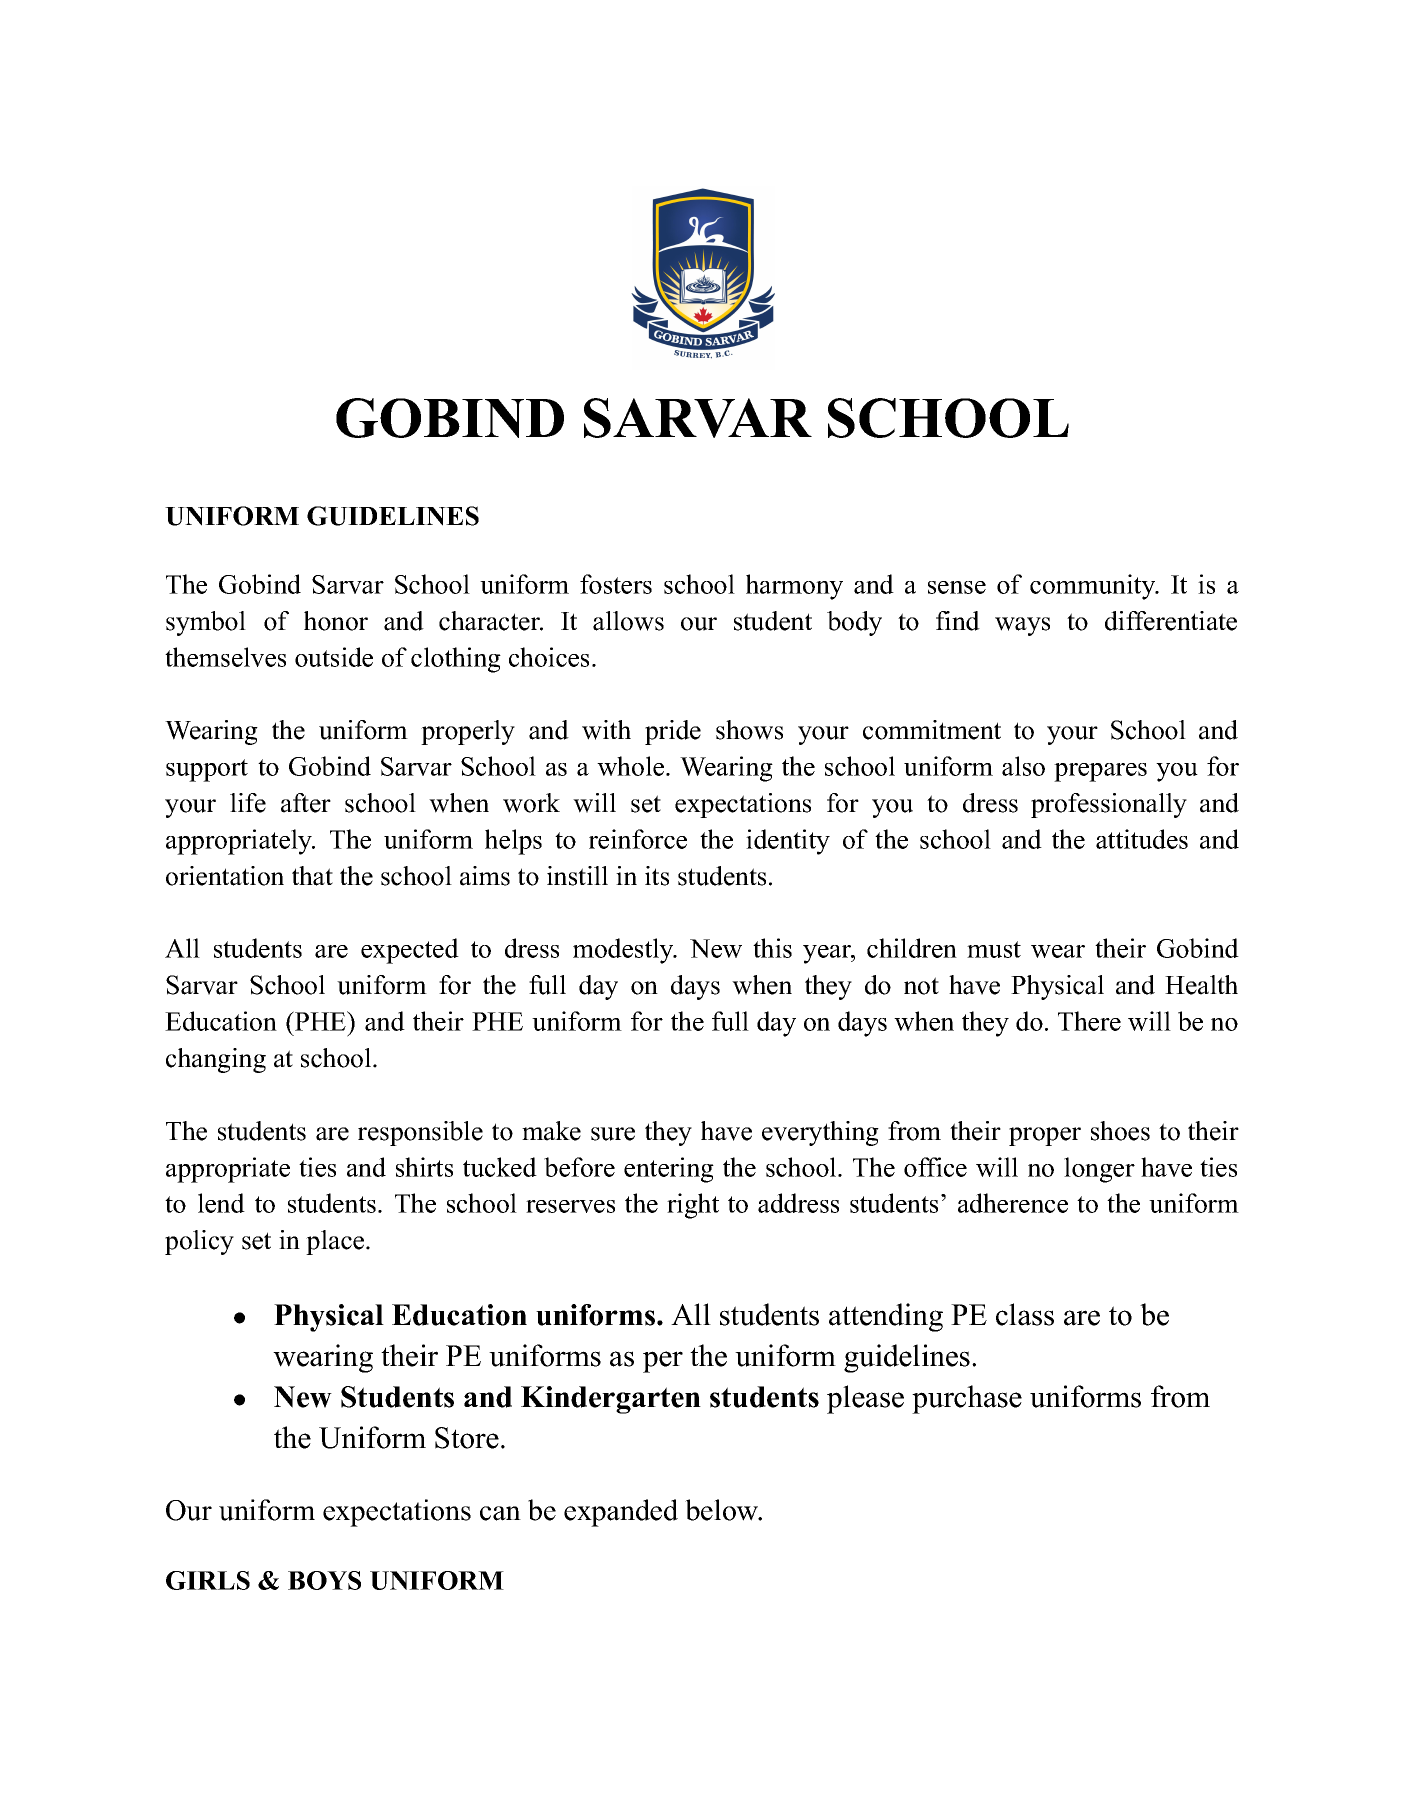  I want to click on changing, so click(216, 1060).
